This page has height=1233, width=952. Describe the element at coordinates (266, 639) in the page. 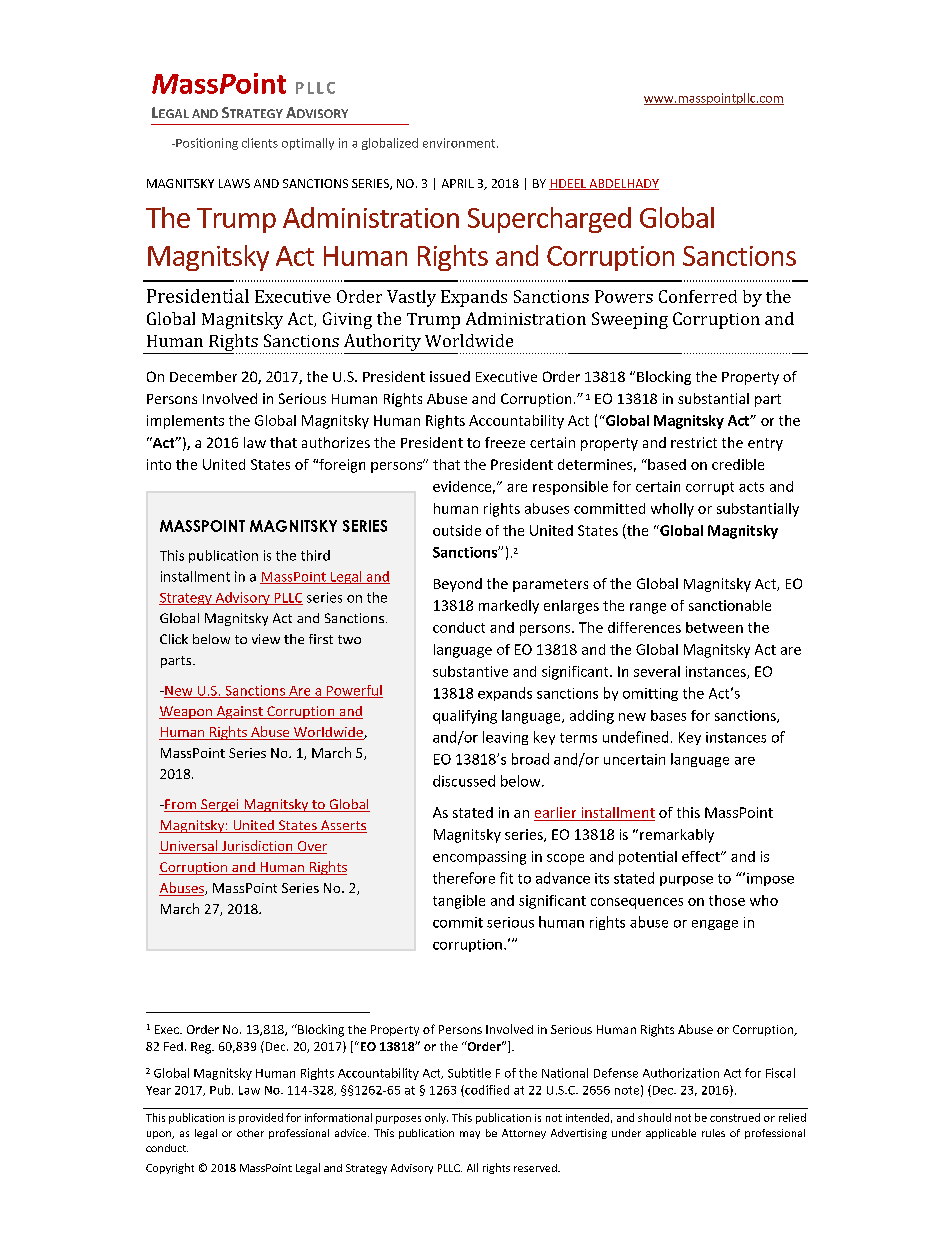

I see `view` at that location.
